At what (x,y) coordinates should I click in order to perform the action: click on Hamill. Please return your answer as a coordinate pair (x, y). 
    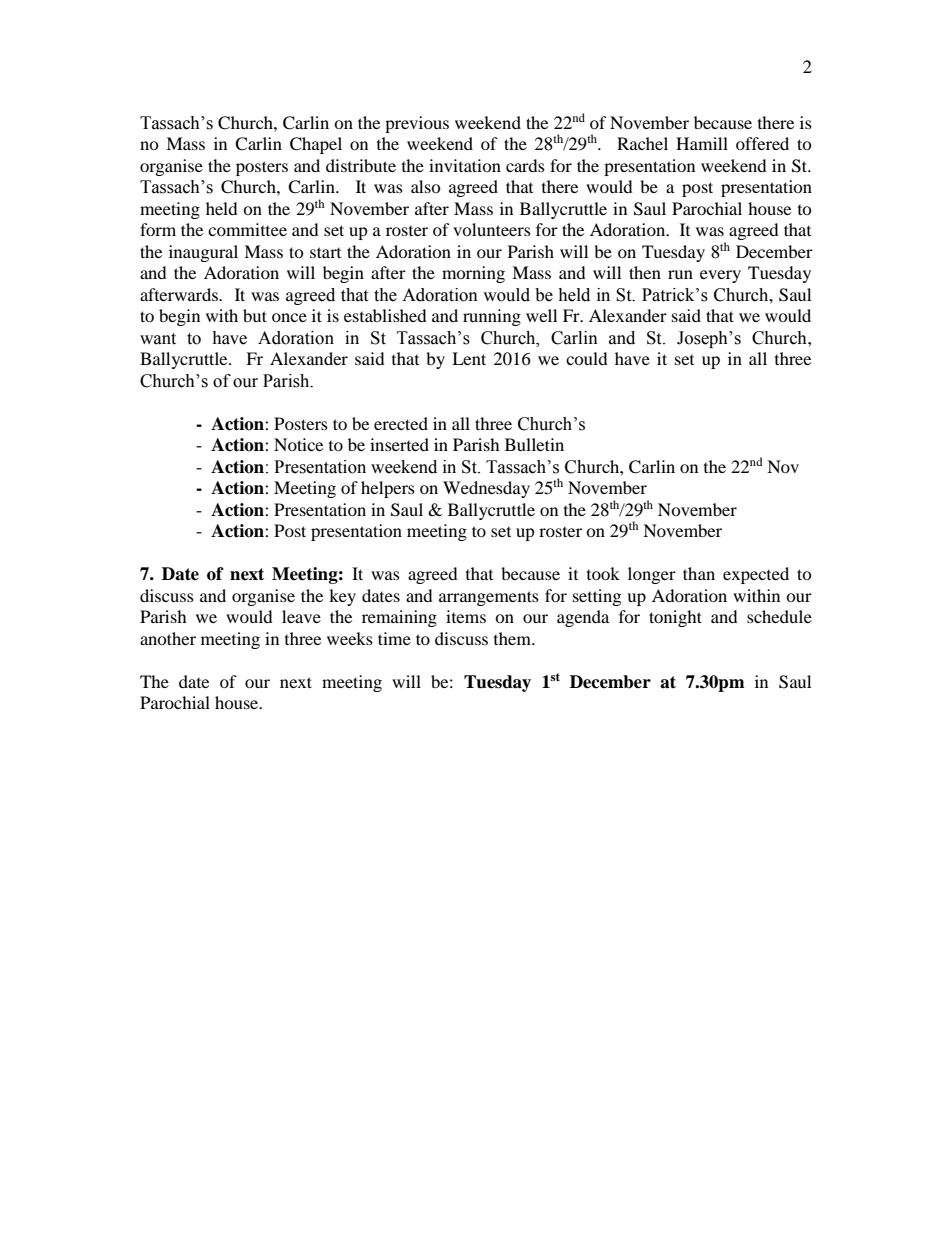
    Looking at the image, I should click on (702, 143).
